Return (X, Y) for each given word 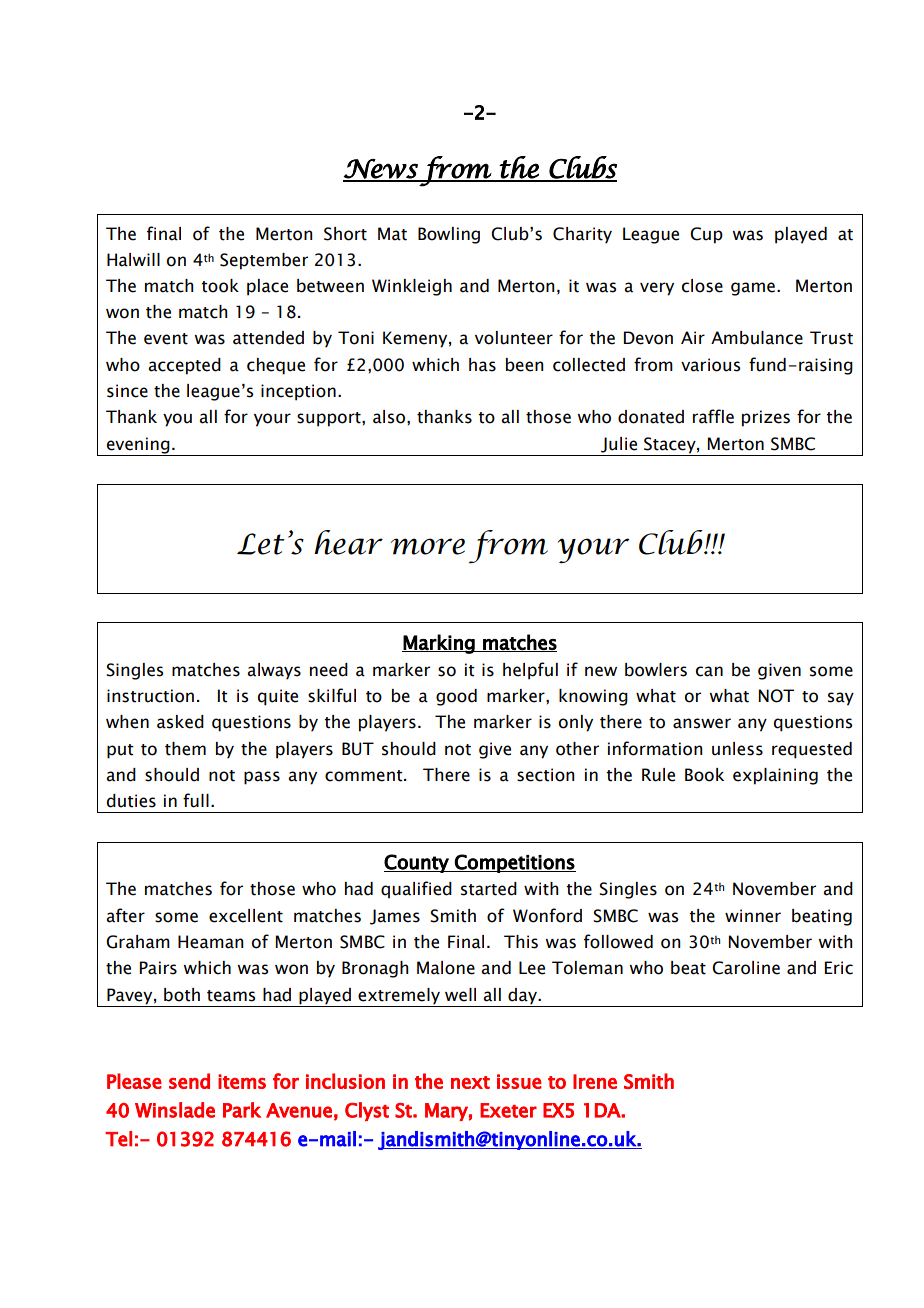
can (709, 671)
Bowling (449, 235)
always (274, 671)
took (220, 286)
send (189, 1081)
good (456, 697)
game (753, 289)
